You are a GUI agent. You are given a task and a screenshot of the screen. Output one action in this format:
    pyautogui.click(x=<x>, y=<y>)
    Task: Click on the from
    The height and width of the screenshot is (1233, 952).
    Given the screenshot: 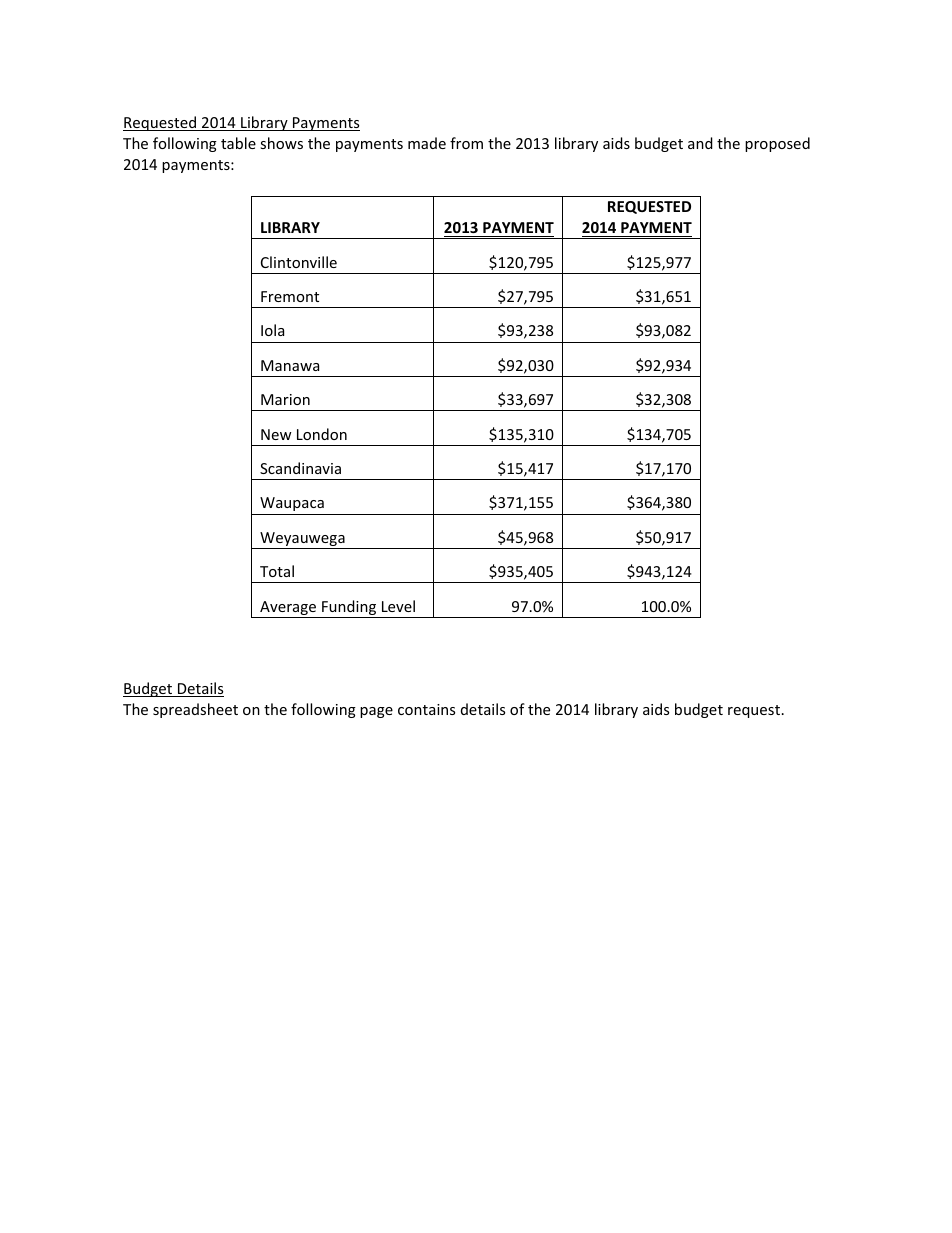 What is the action you would take?
    pyautogui.click(x=466, y=143)
